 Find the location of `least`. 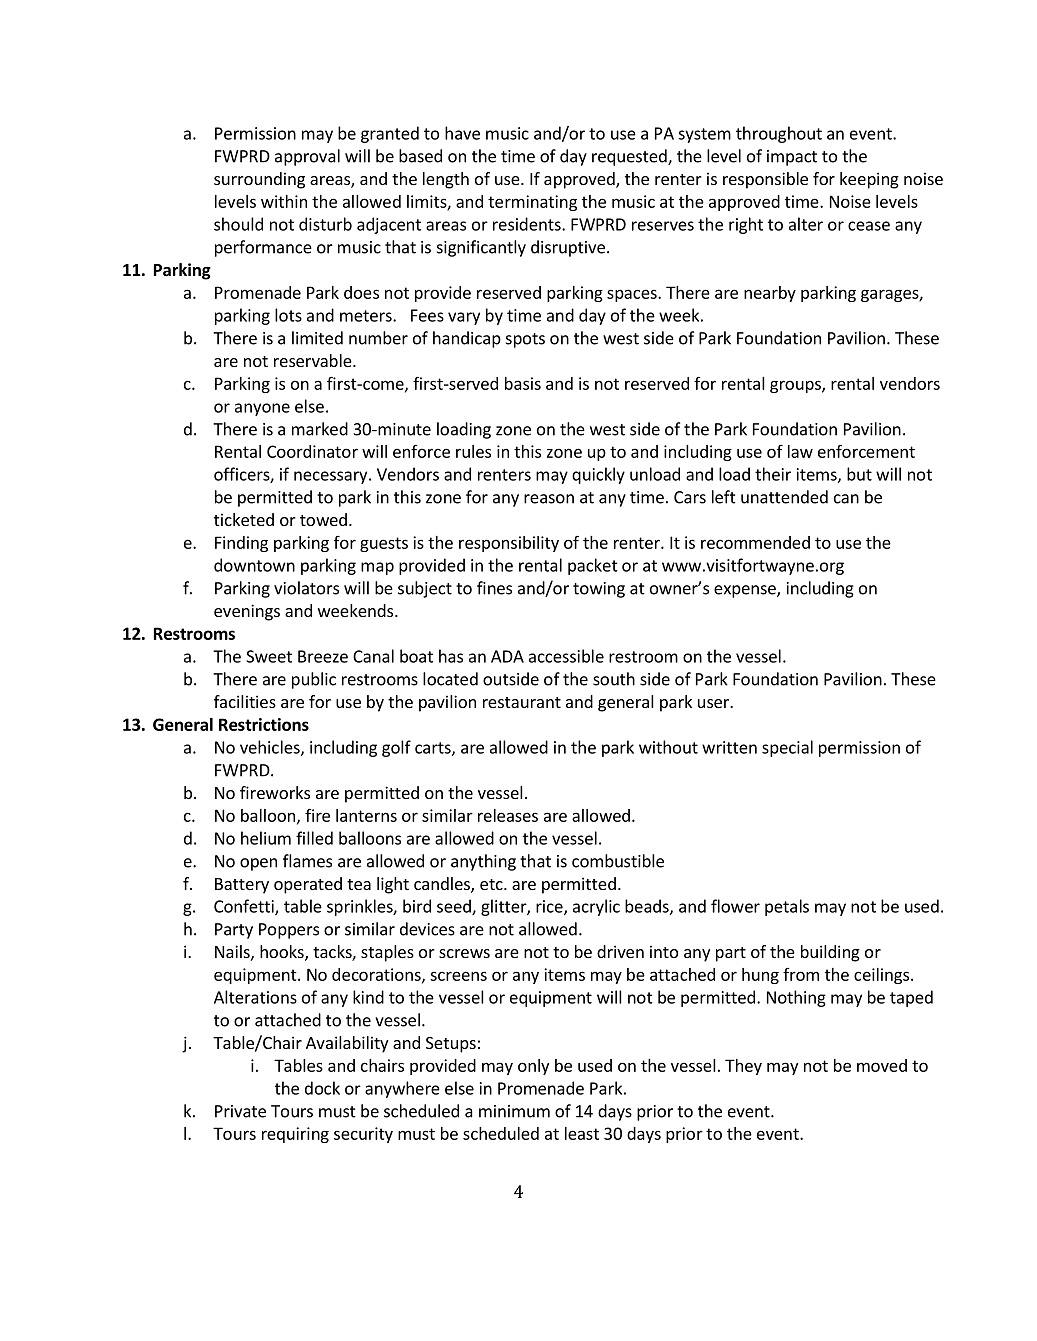

least is located at coordinates (582, 1133).
